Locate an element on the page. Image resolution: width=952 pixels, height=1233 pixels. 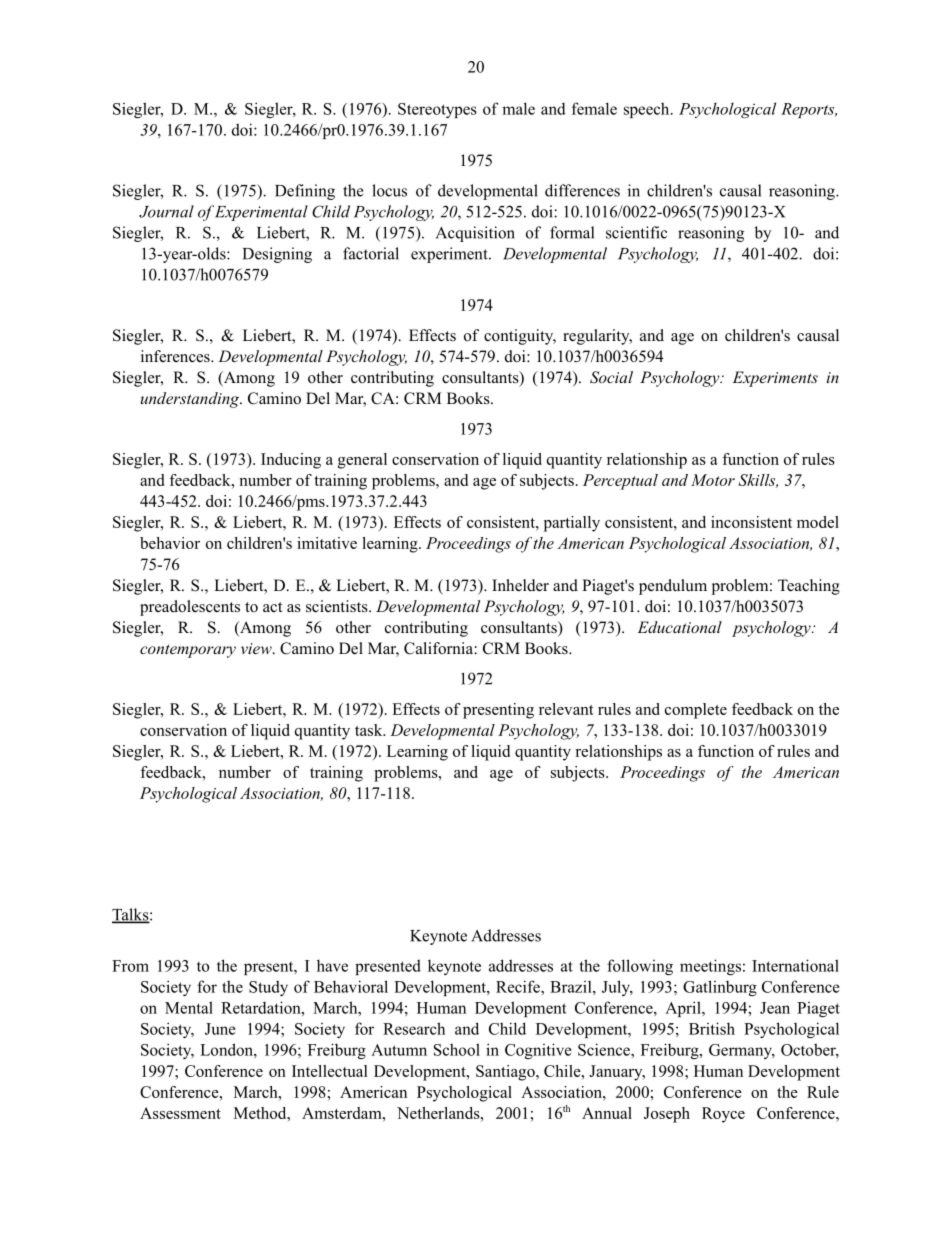
Stereotypes is located at coordinates (437, 110).
